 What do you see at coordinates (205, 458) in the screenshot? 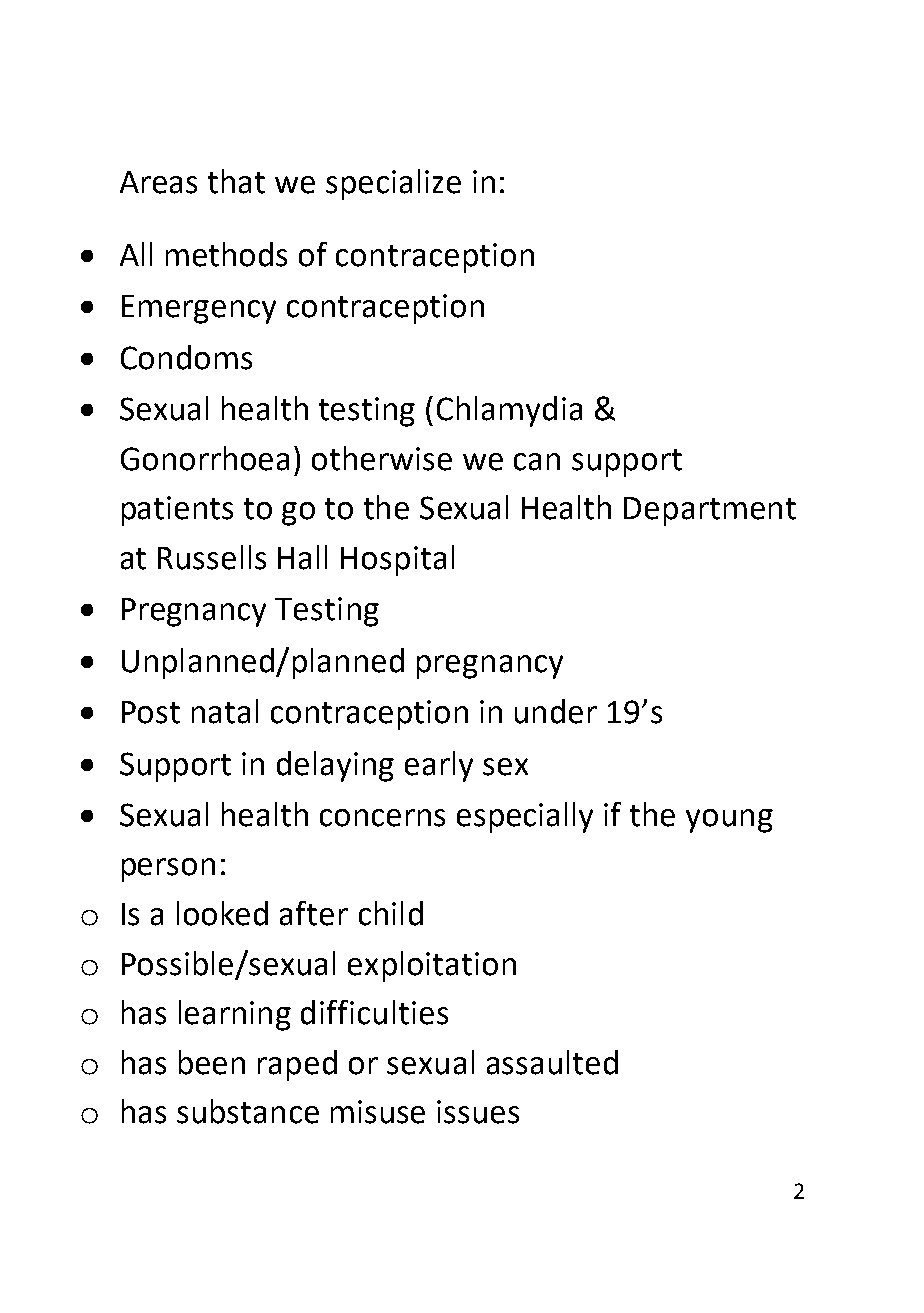
I see `Gonorrhoea` at bounding box center [205, 458].
